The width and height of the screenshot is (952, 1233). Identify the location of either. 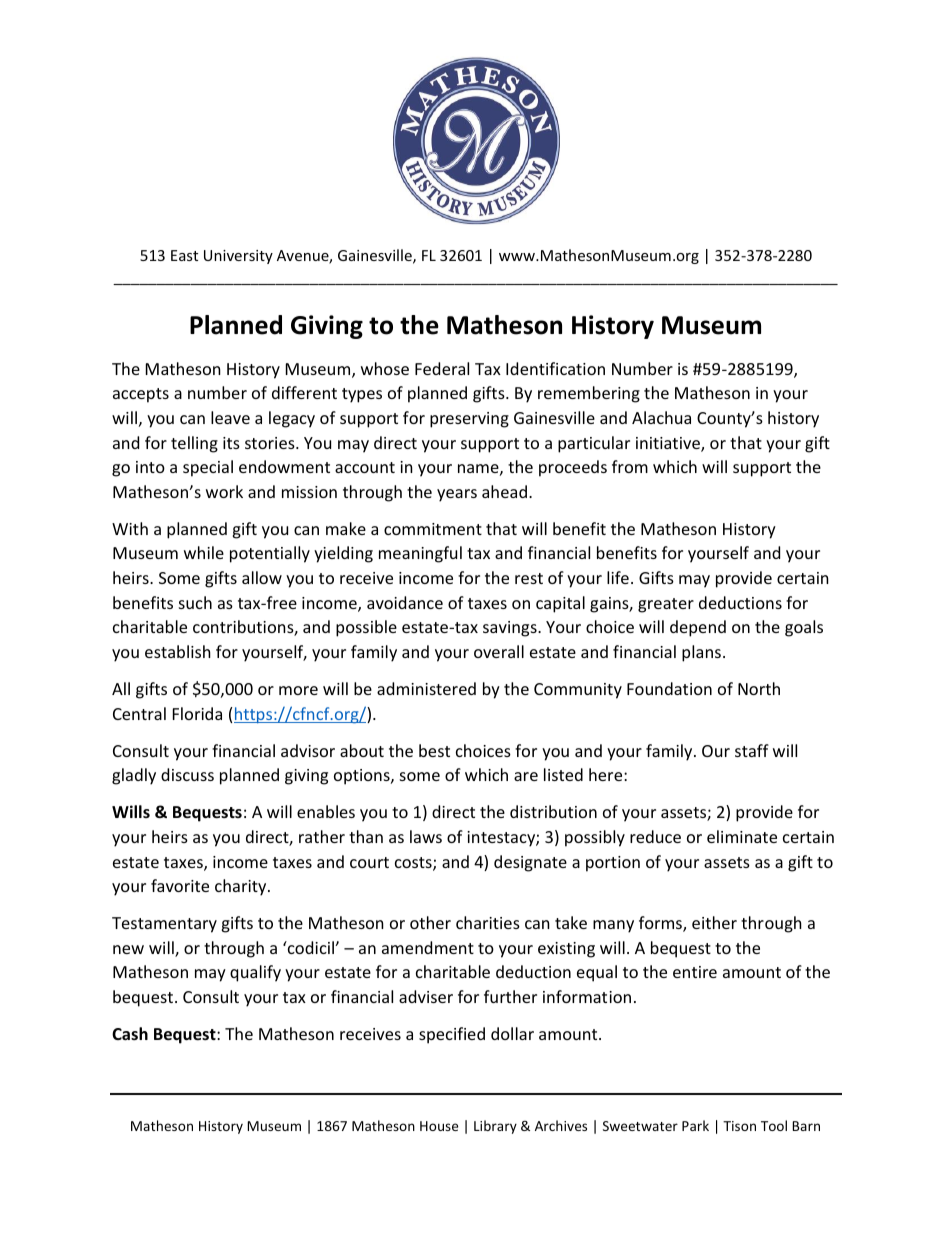
(714, 922).
